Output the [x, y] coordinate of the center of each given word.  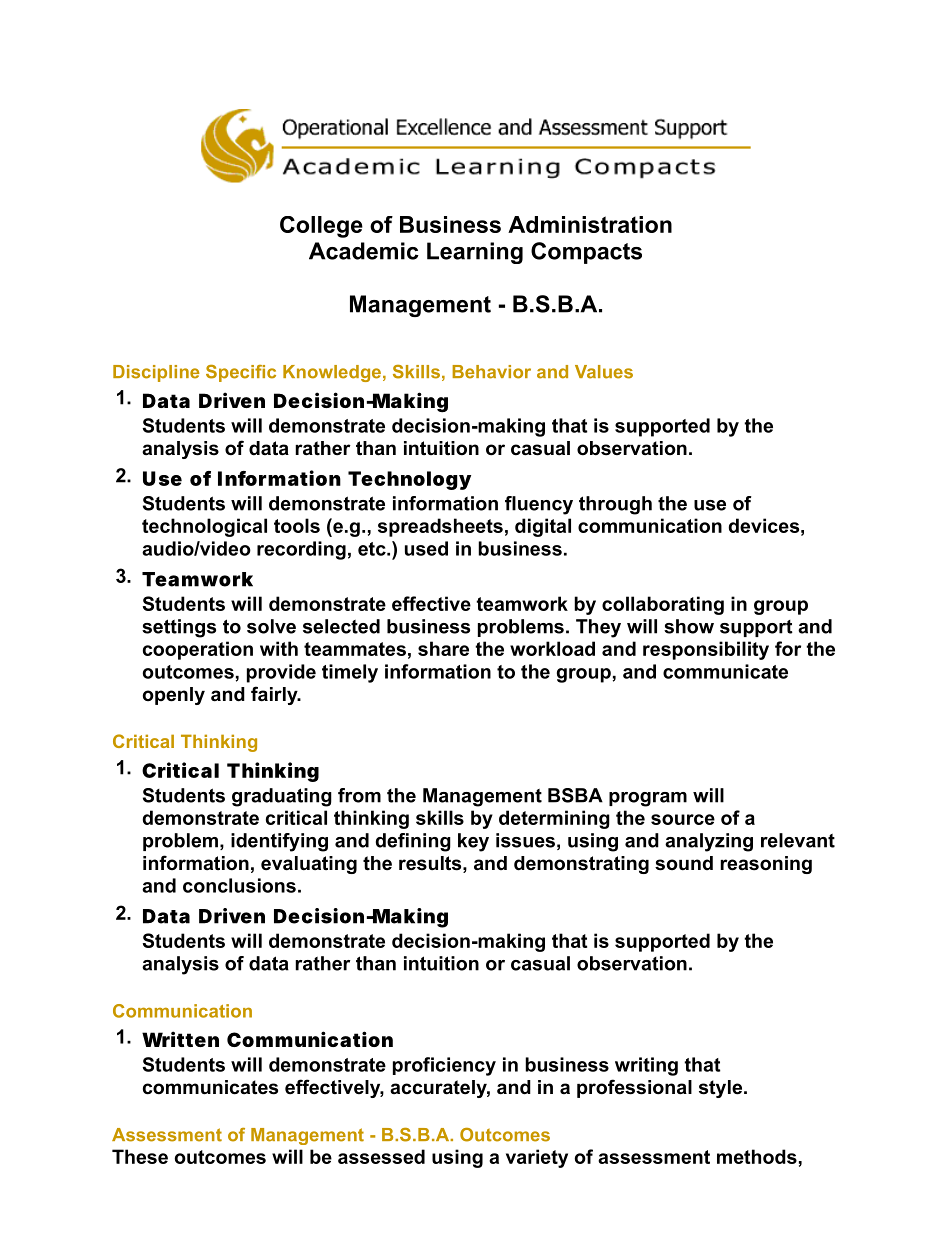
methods [757, 1156]
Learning [475, 253]
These [140, 1156]
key [473, 842]
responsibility [706, 650]
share [443, 648]
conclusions [239, 885]
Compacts [586, 253]
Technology [409, 480]
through [615, 505]
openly [174, 696]
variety [537, 1158]
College [321, 227]
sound [684, 863]
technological [204, 527]
